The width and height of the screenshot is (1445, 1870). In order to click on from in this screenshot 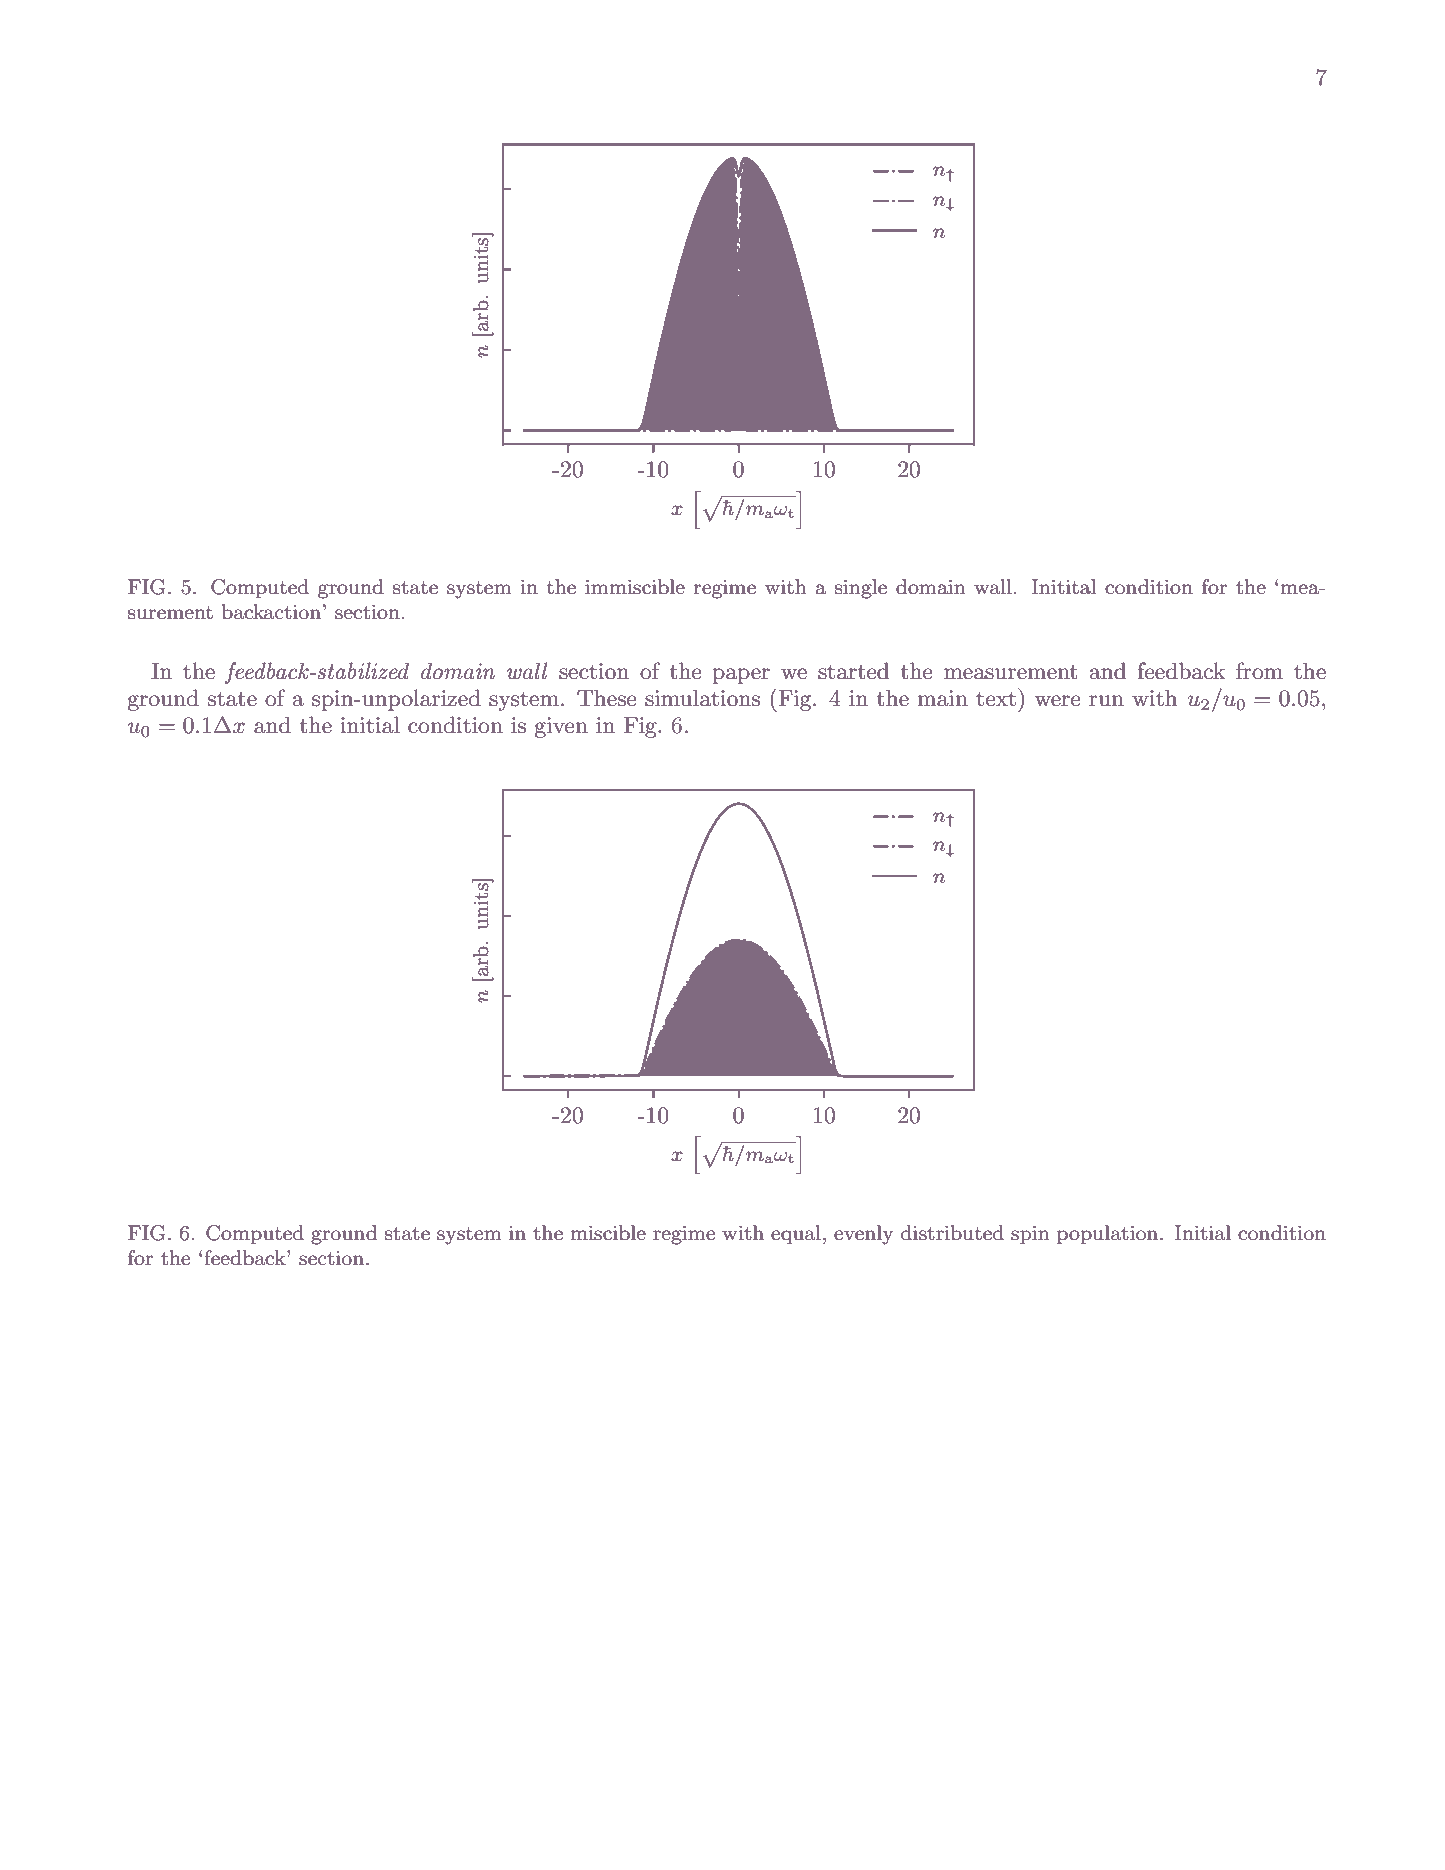, I will do `click(1259, 671)`.
